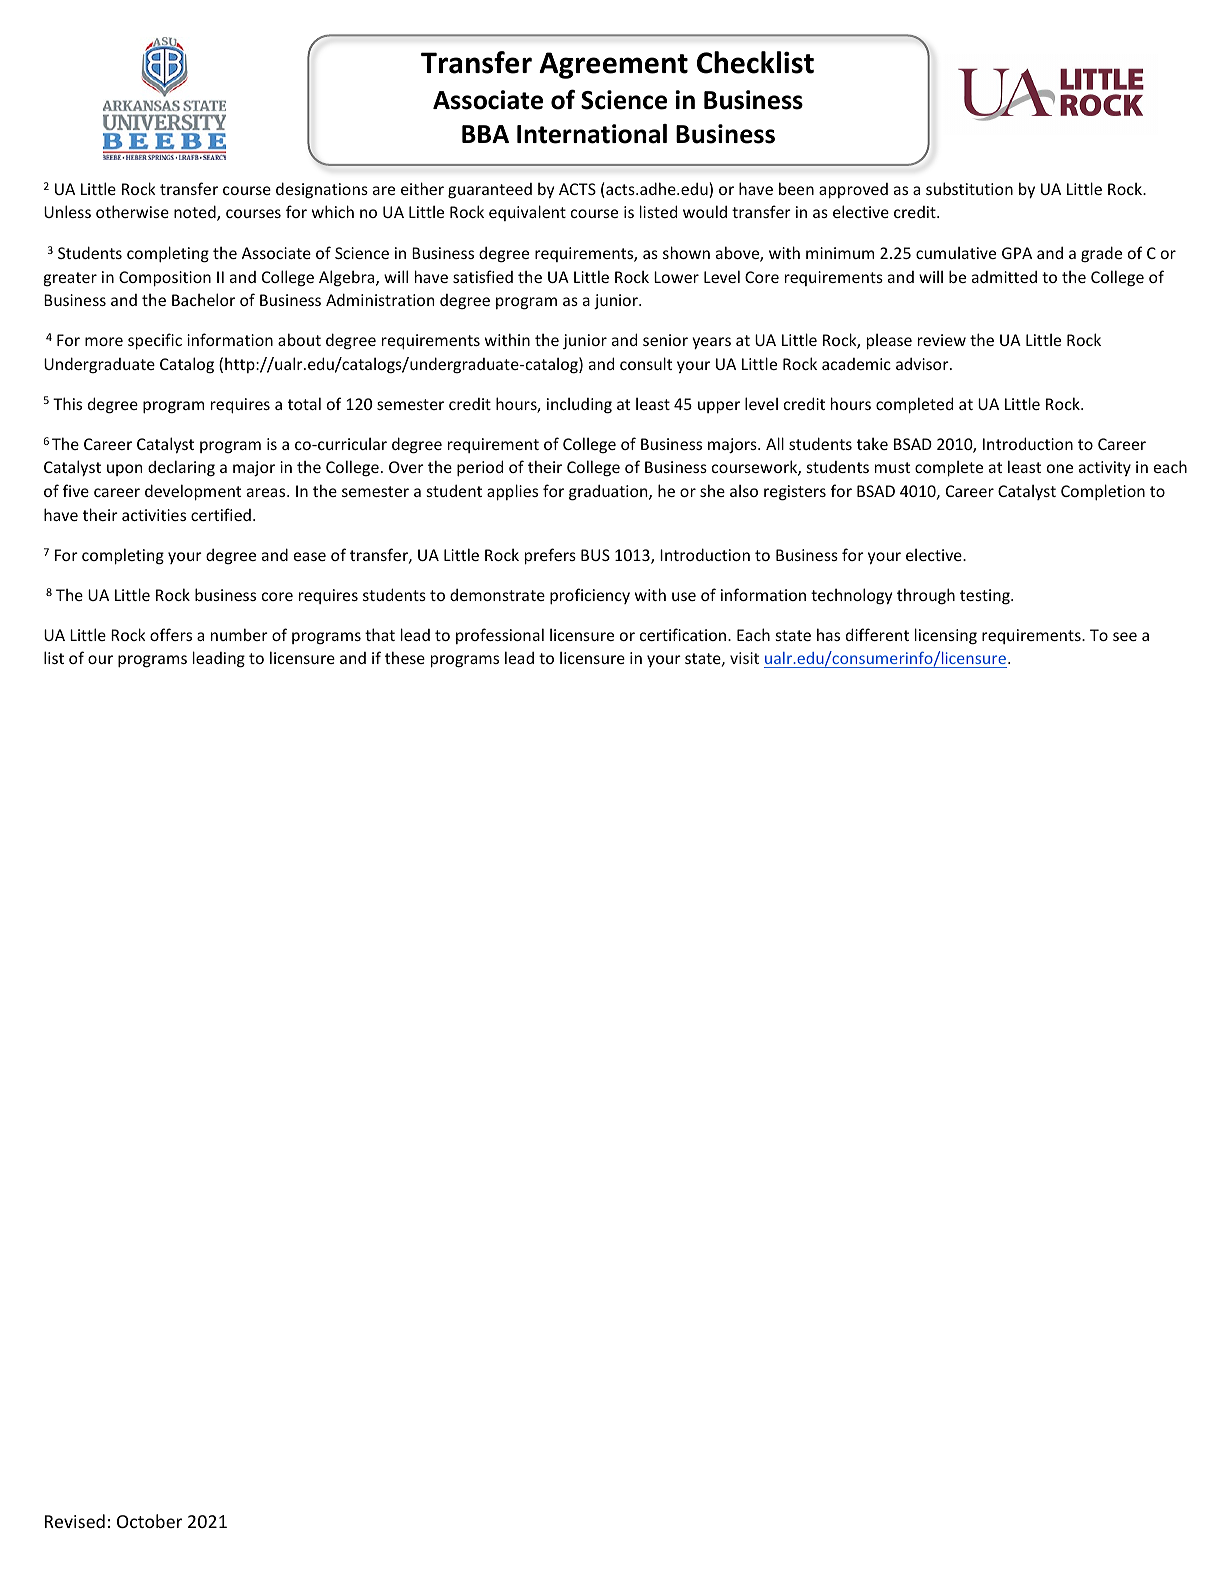 The height and width of the document is (1590, 1229). I want to click on offers, so click(171, 634).
